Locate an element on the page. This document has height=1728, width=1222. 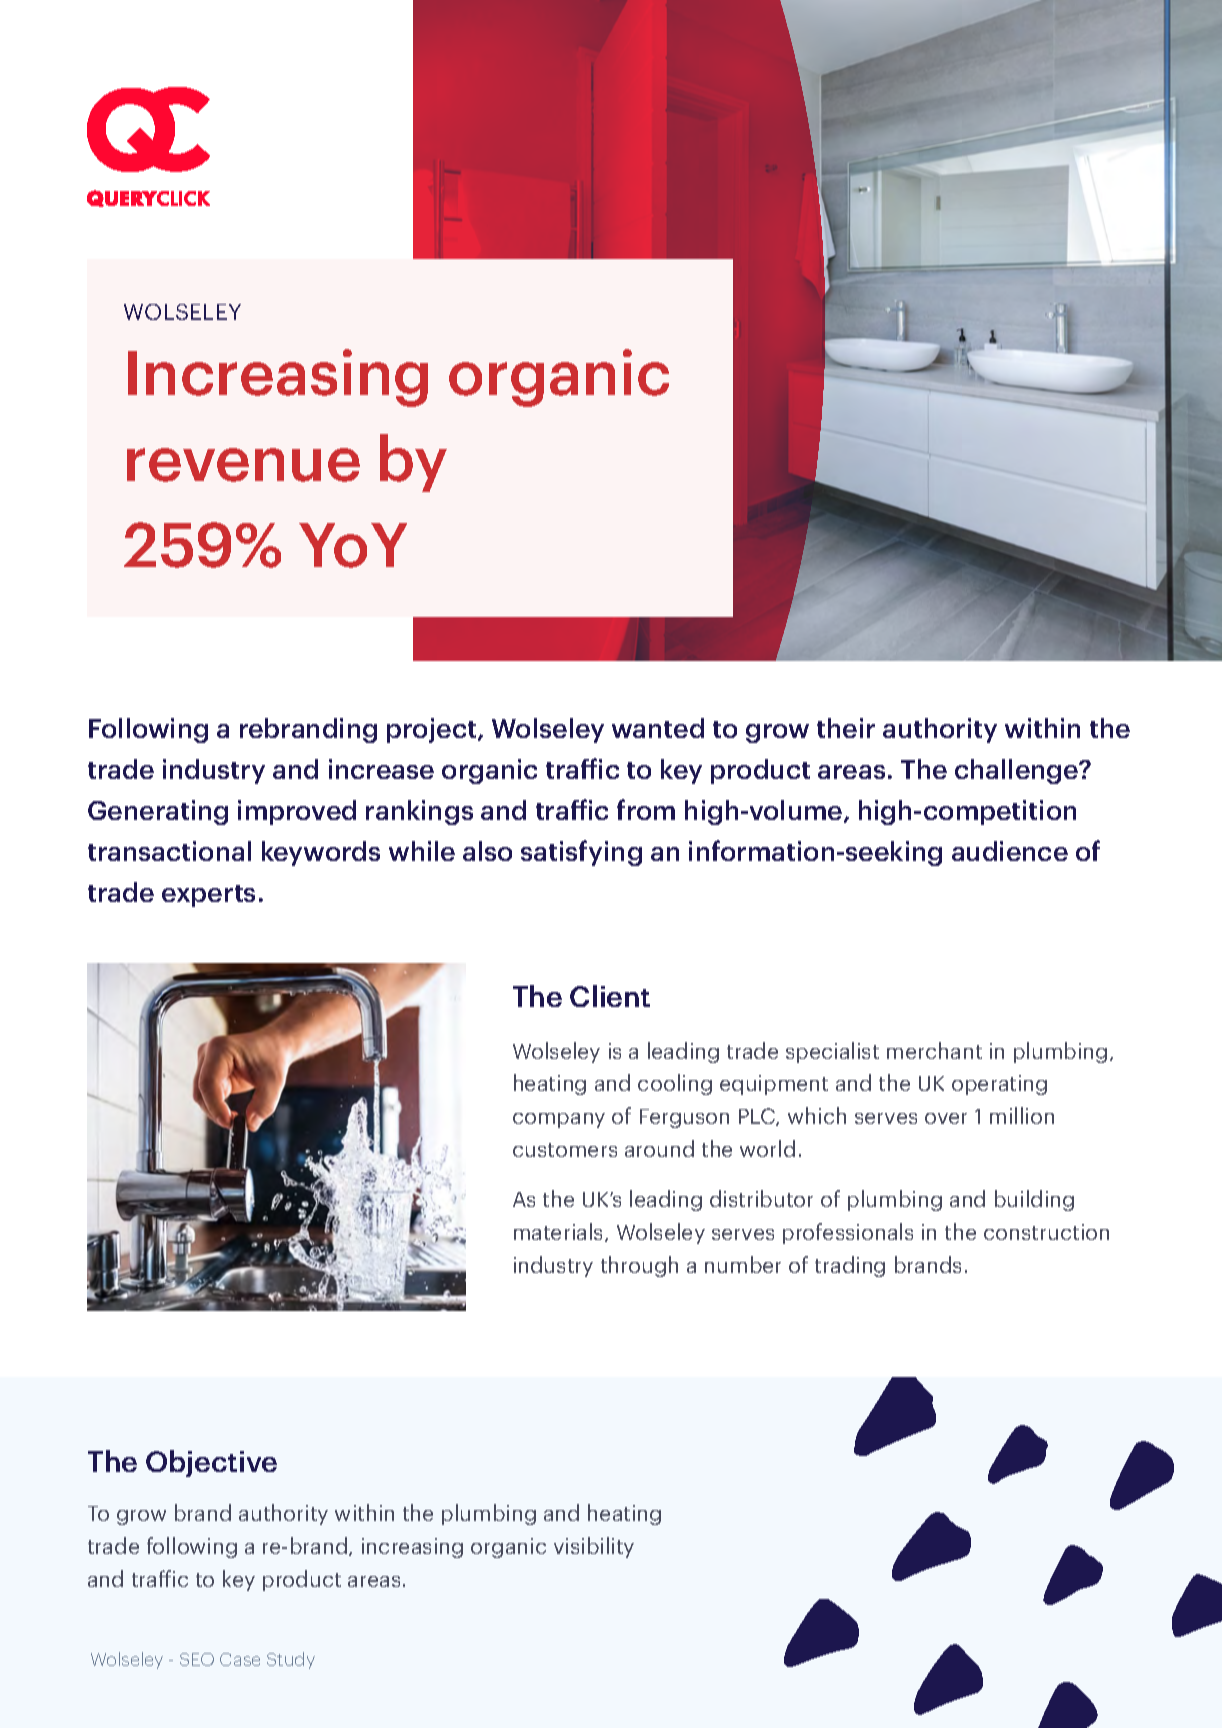
audience is located at coordinates (1010, 851).
